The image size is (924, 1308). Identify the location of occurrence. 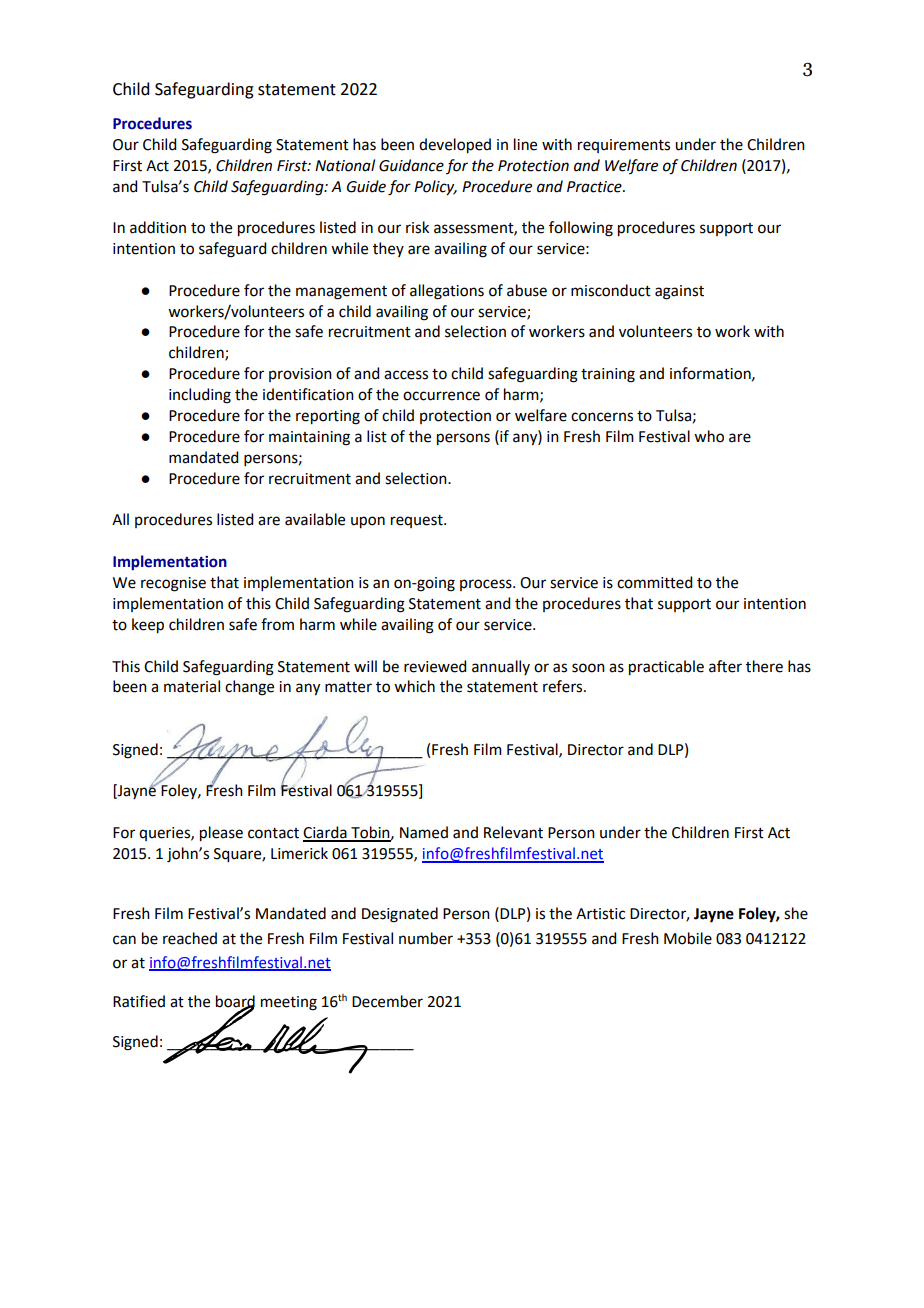
(441, 396).
